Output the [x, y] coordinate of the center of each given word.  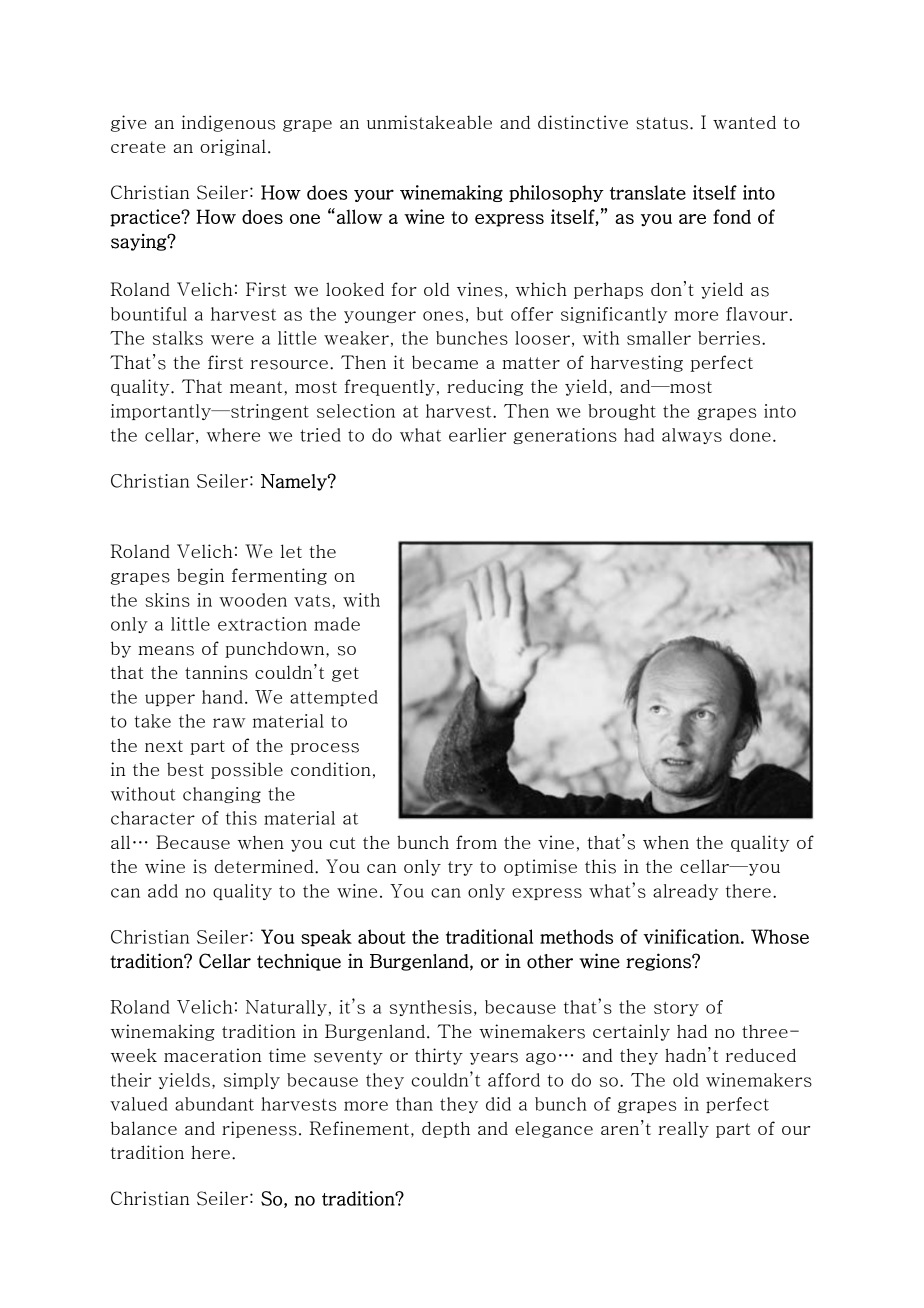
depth [446, 1129]
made [337, 624]
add [163, 891]
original [233, 147]
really [683, 1129]
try [460, 868]
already [685, 892]
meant [256, 387]
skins [167, 600]
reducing [485, 387]
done [750, 435]
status [662, 123]
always [692, 436]
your [374, 195]
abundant [214, 1104]
